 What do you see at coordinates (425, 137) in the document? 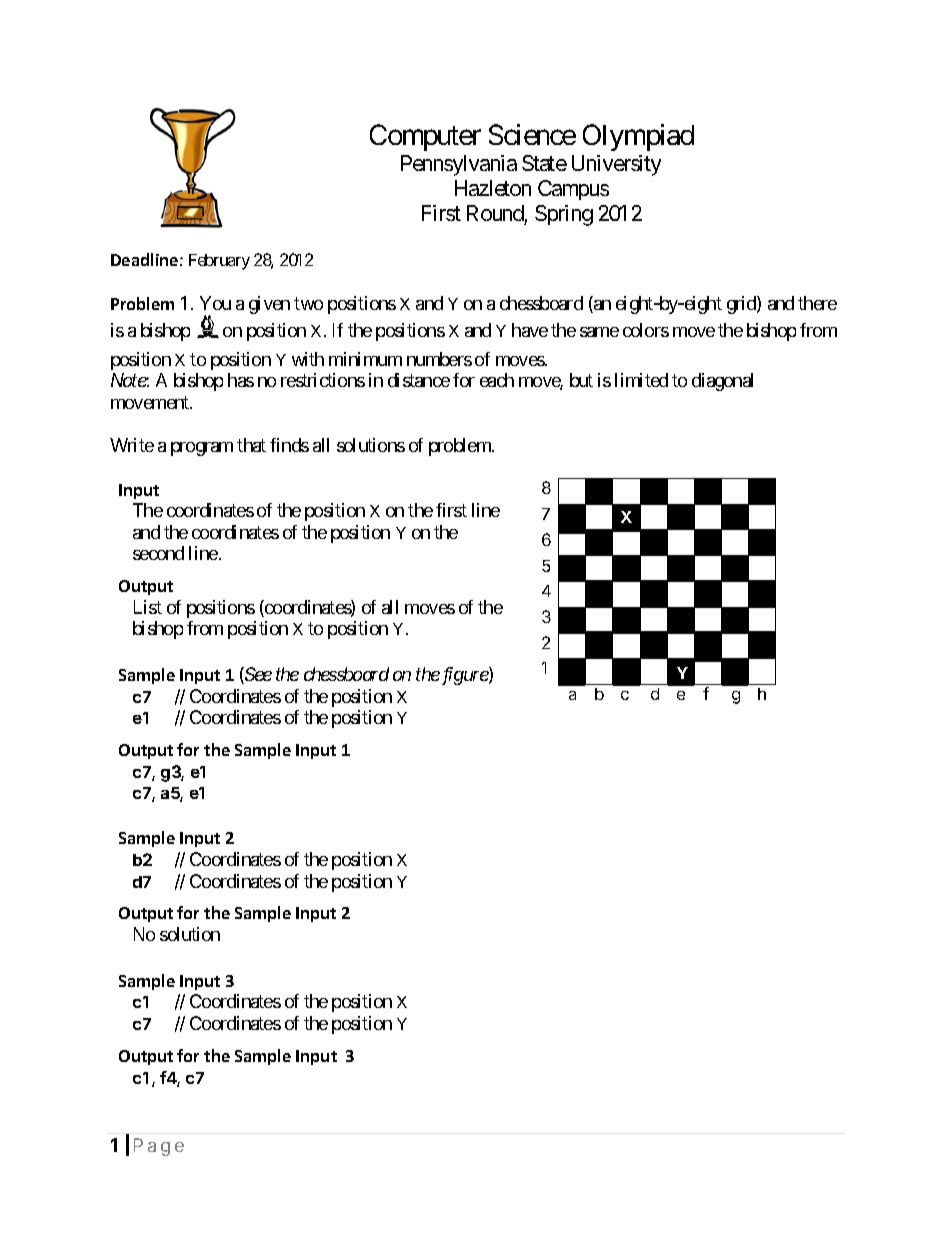
I see `Computer` at bounding box center [425, 137].
